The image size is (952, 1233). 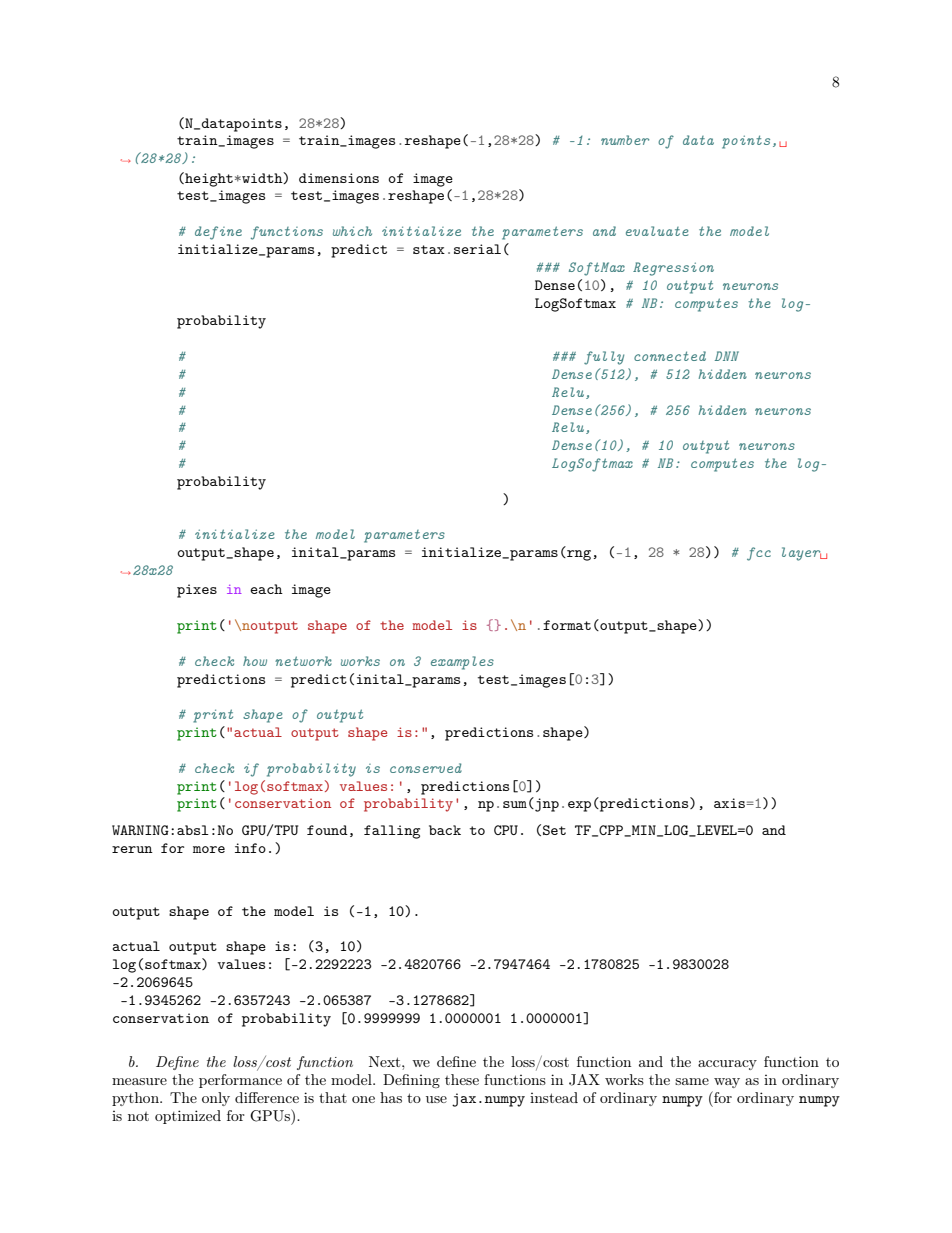 What do you see at coordinates (209, 849) in the screenshot?
I see `more` at bounding box center [209, 849].
